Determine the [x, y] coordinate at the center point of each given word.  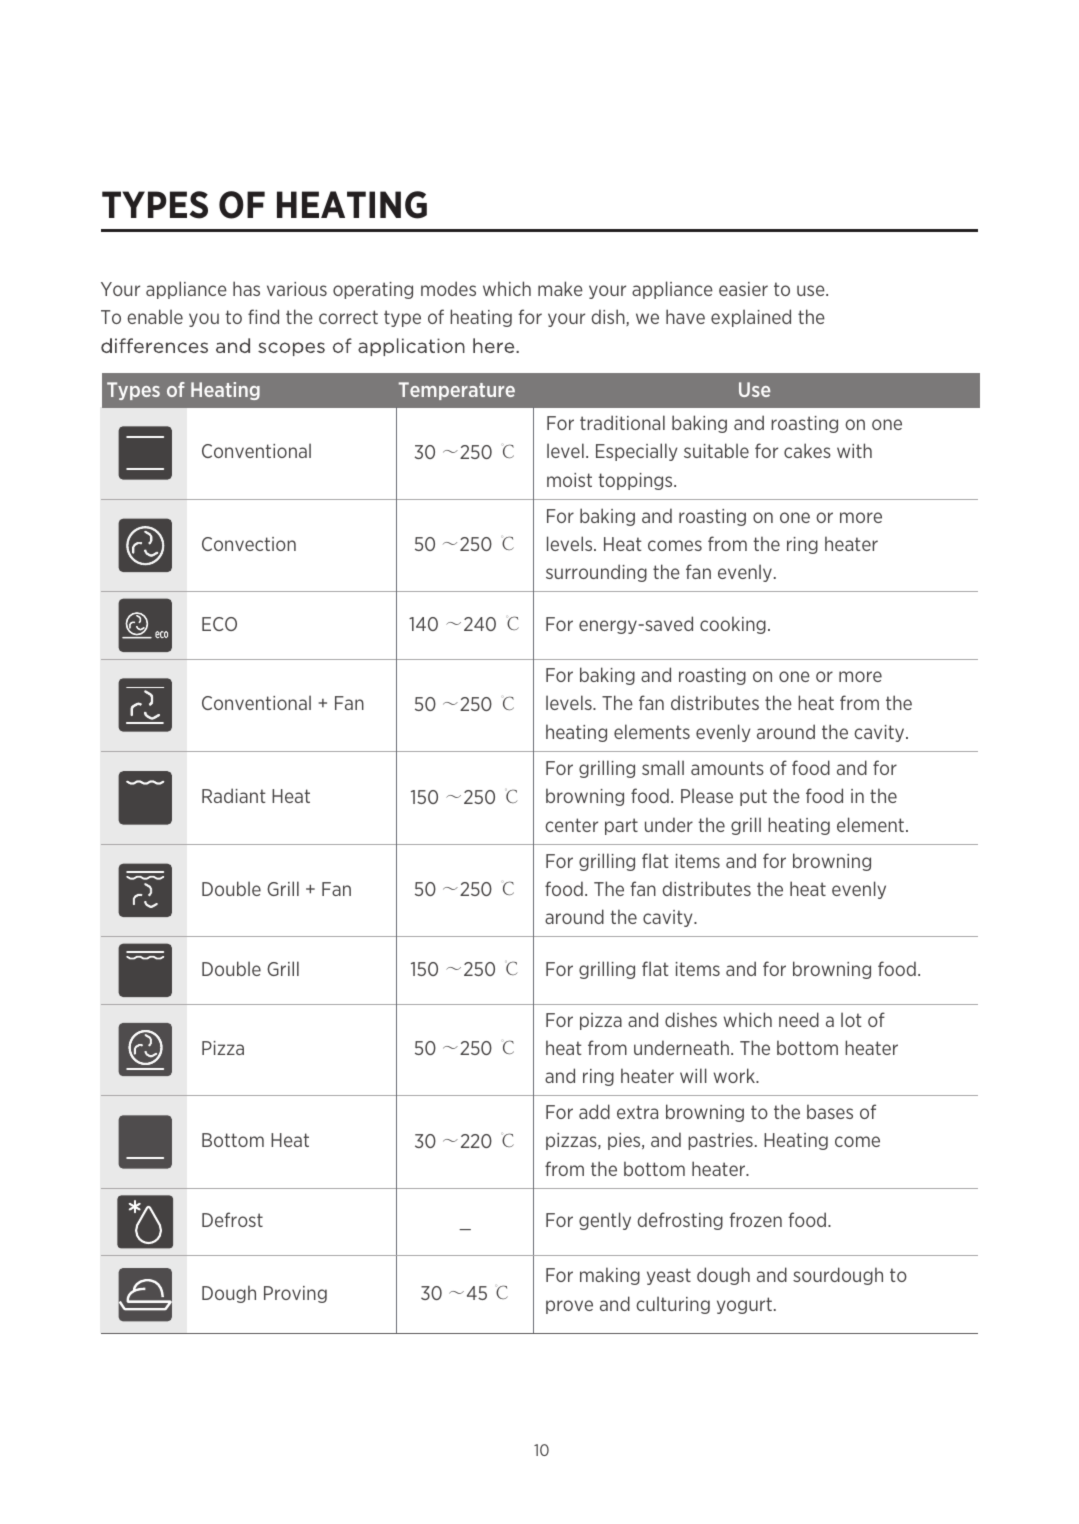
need [799, 1019]
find [263, 316]
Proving [295, 1294]
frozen [755, 1219]
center [571, 825]
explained [751, 318]
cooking [733, 625]
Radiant [234, 795]
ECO [219, 624]
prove [569, 1307]
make [560, 288]
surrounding [596, 573]
